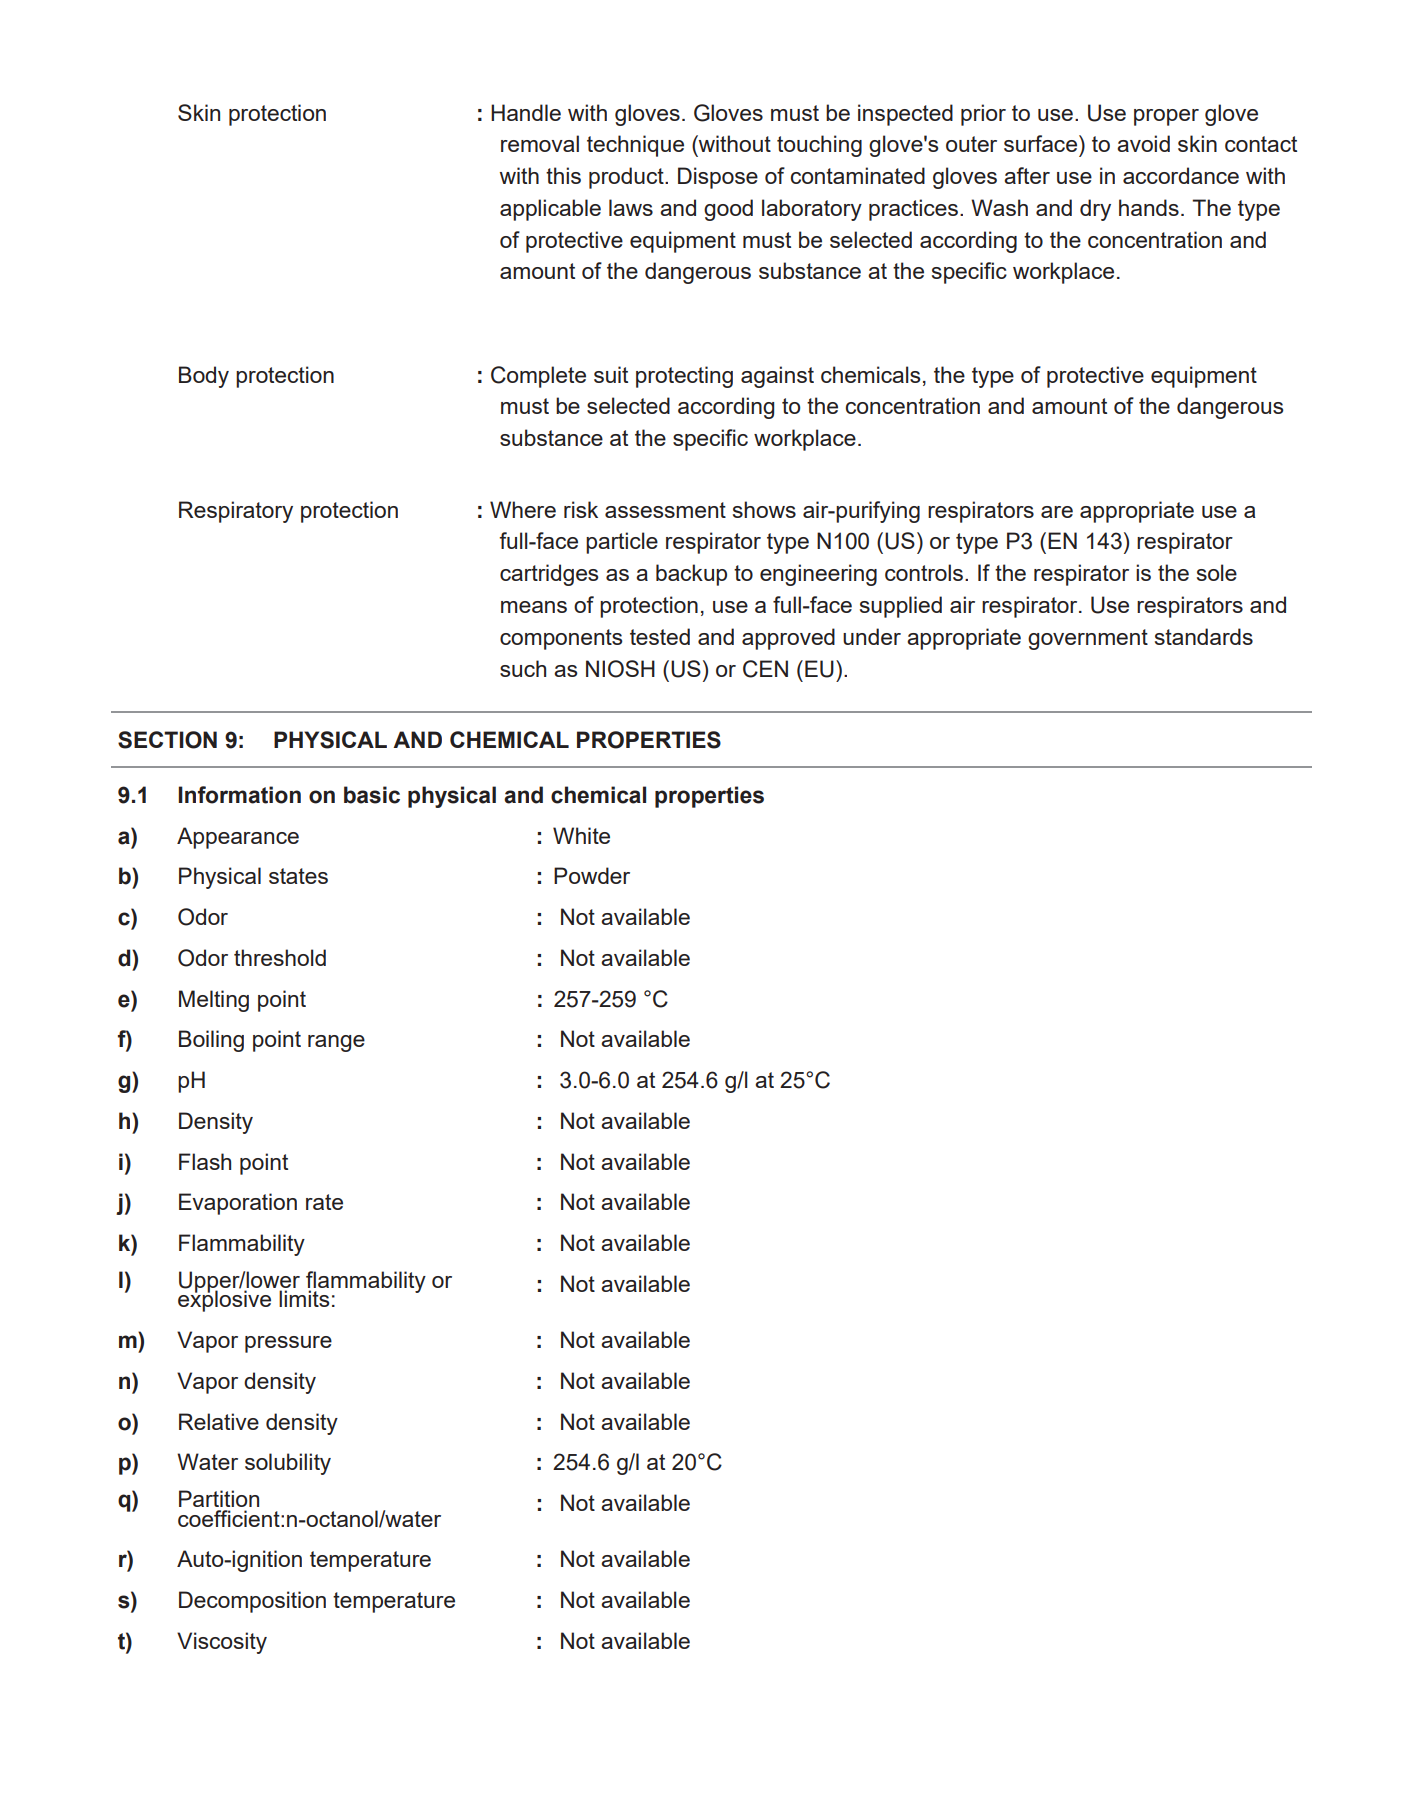 The height and width of the document is (1820, 1406). I want to click on White, so click(581, 835).
